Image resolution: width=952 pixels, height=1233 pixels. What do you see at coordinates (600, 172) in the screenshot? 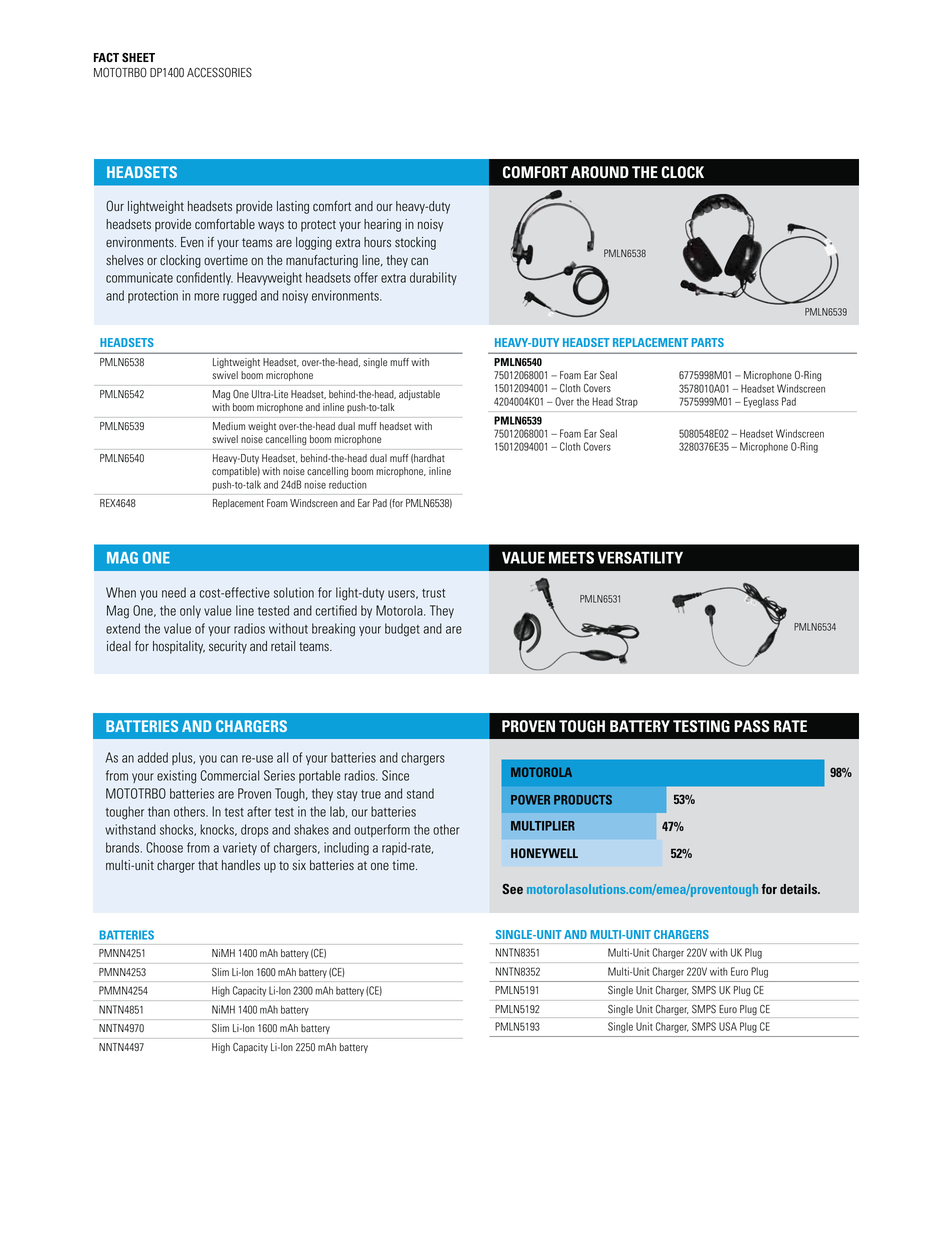
I see `AROUND` at bounding box center [600, 172].
